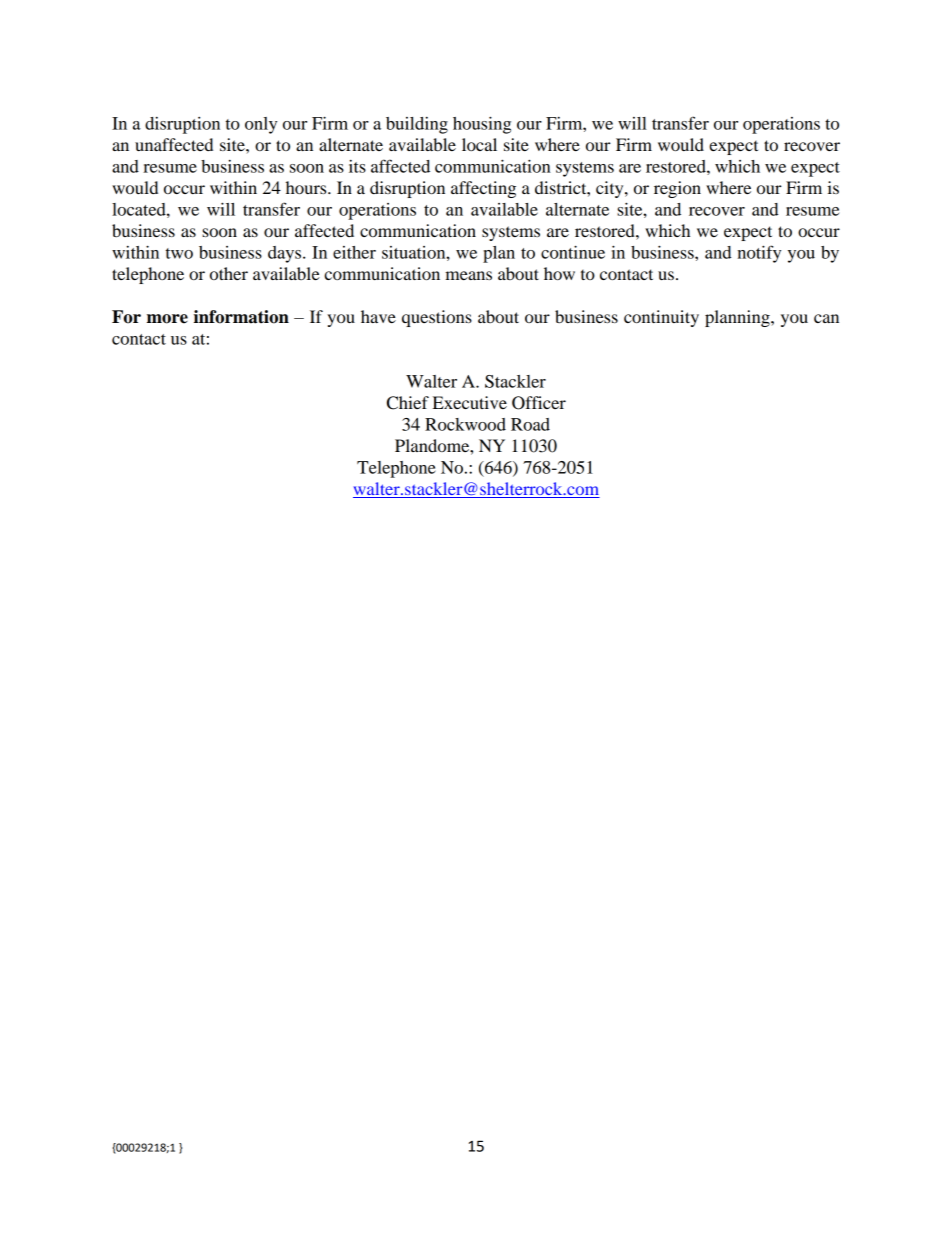 This screenshot has height=1233, width=952. What do you see at coordinates (261, 125) in the screenshot?
I see `only` at bounding box center [261, 125].
